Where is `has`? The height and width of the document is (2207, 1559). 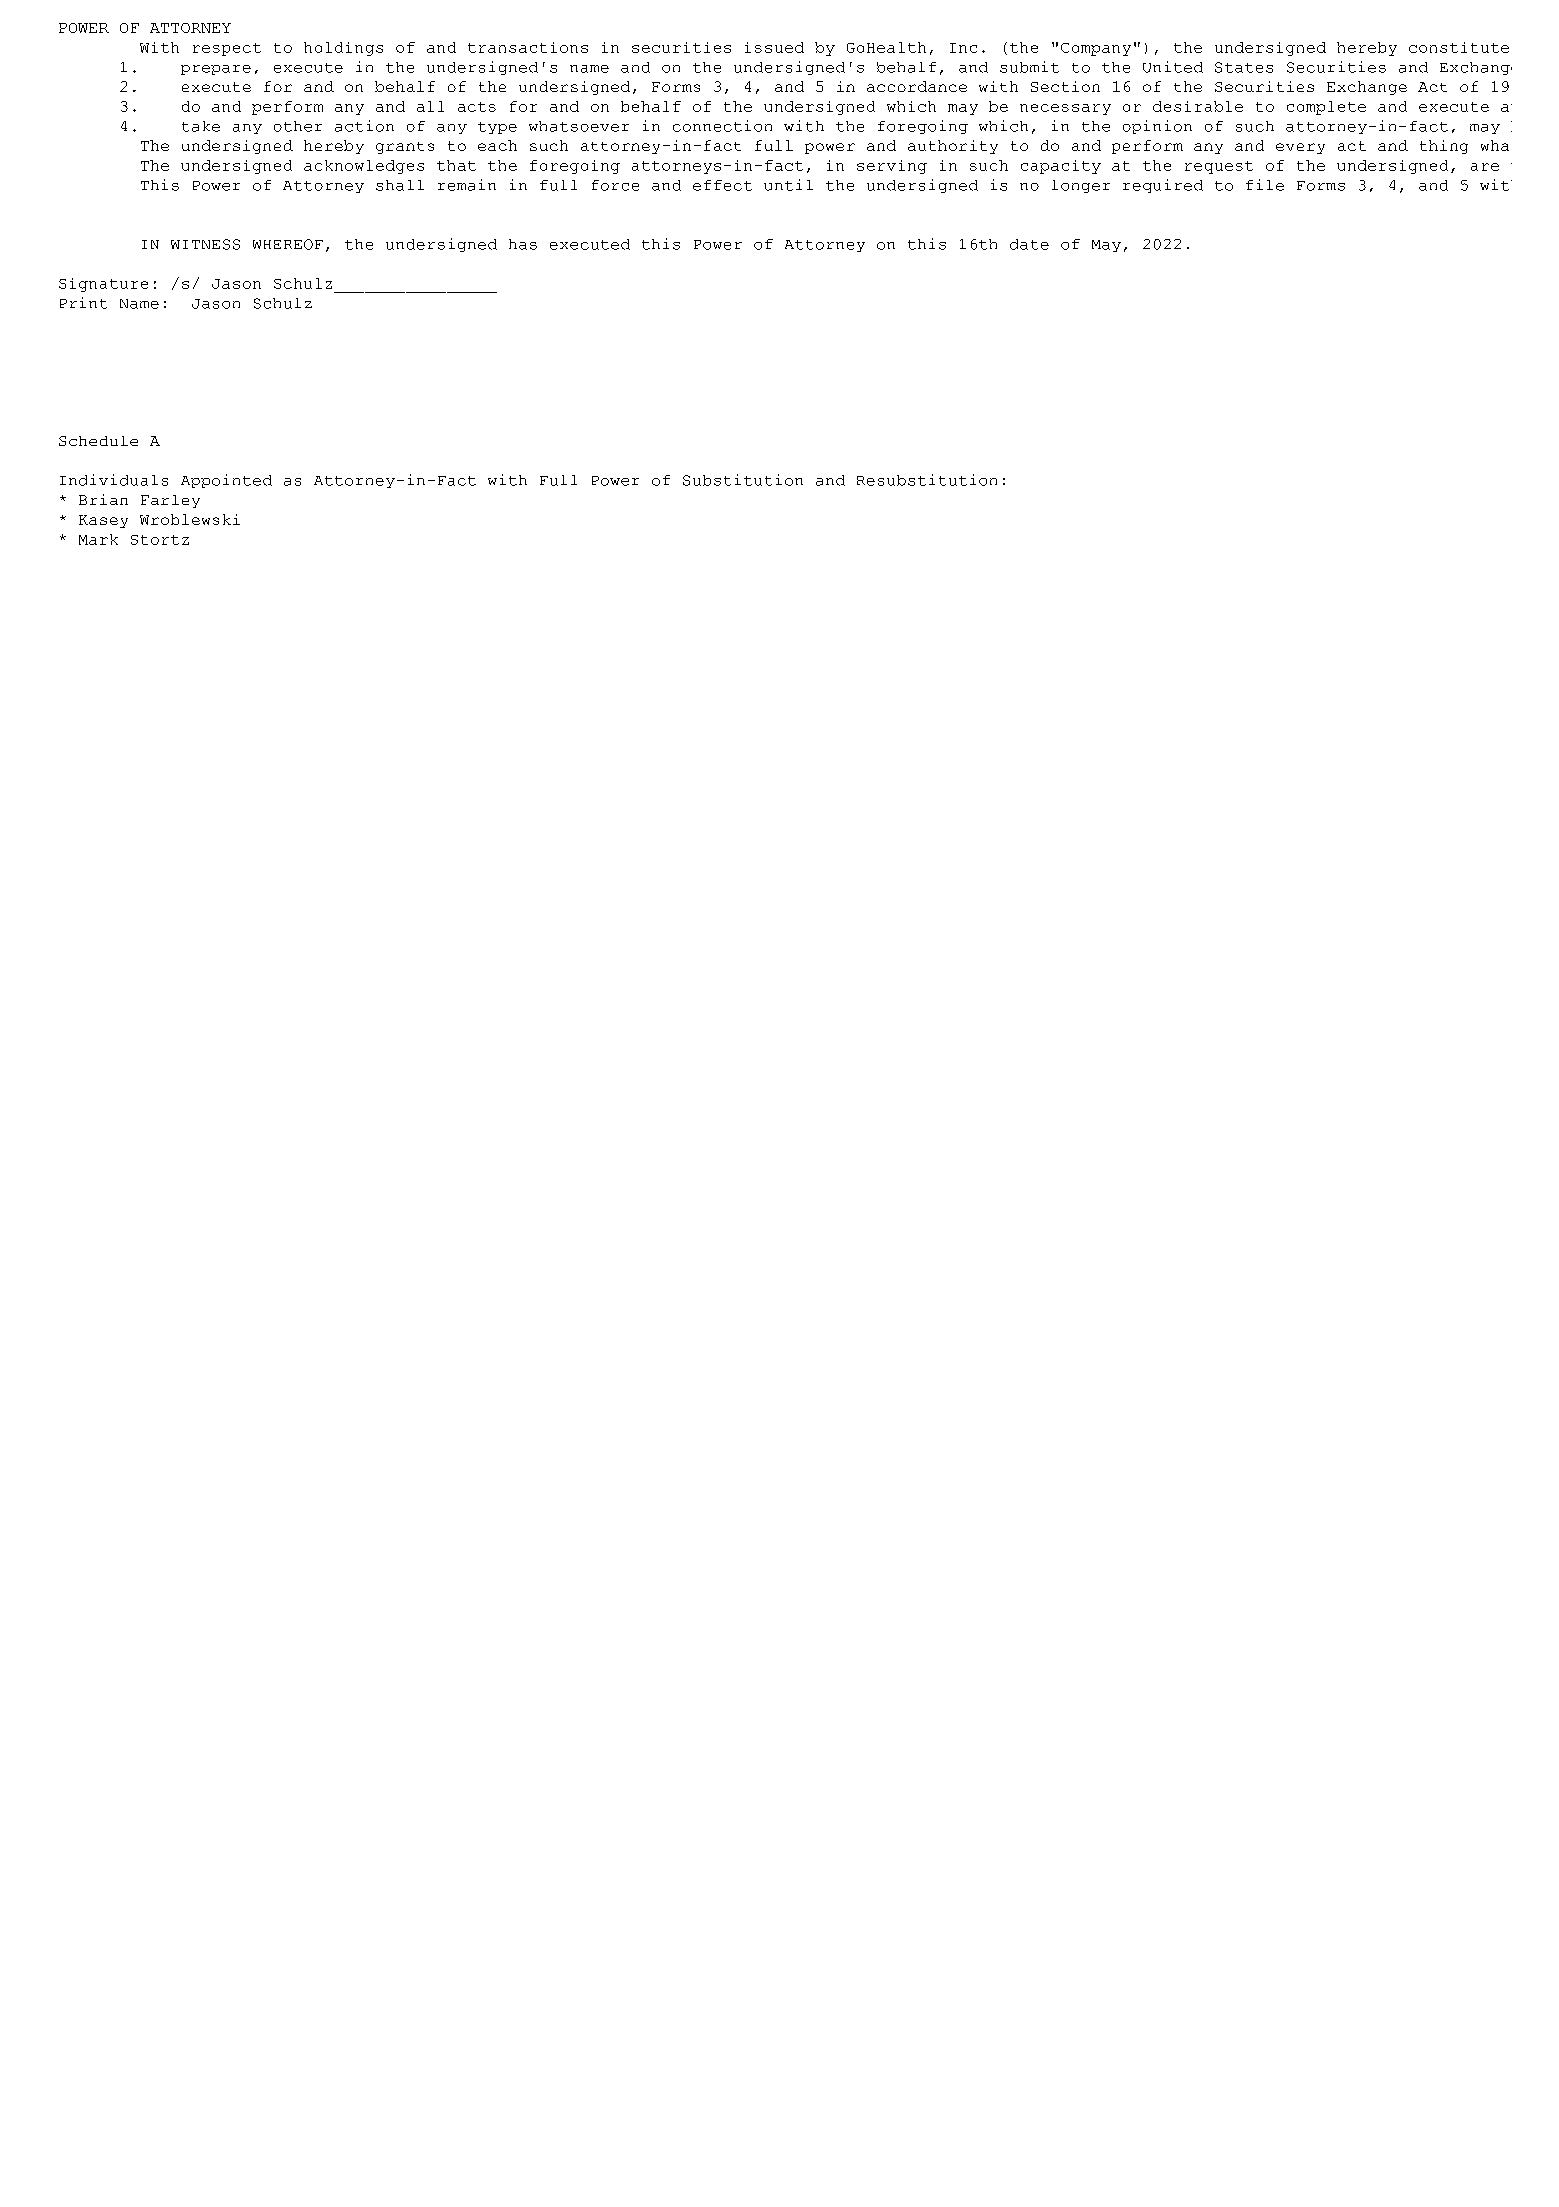
has is located at coordinates (523, 244).
